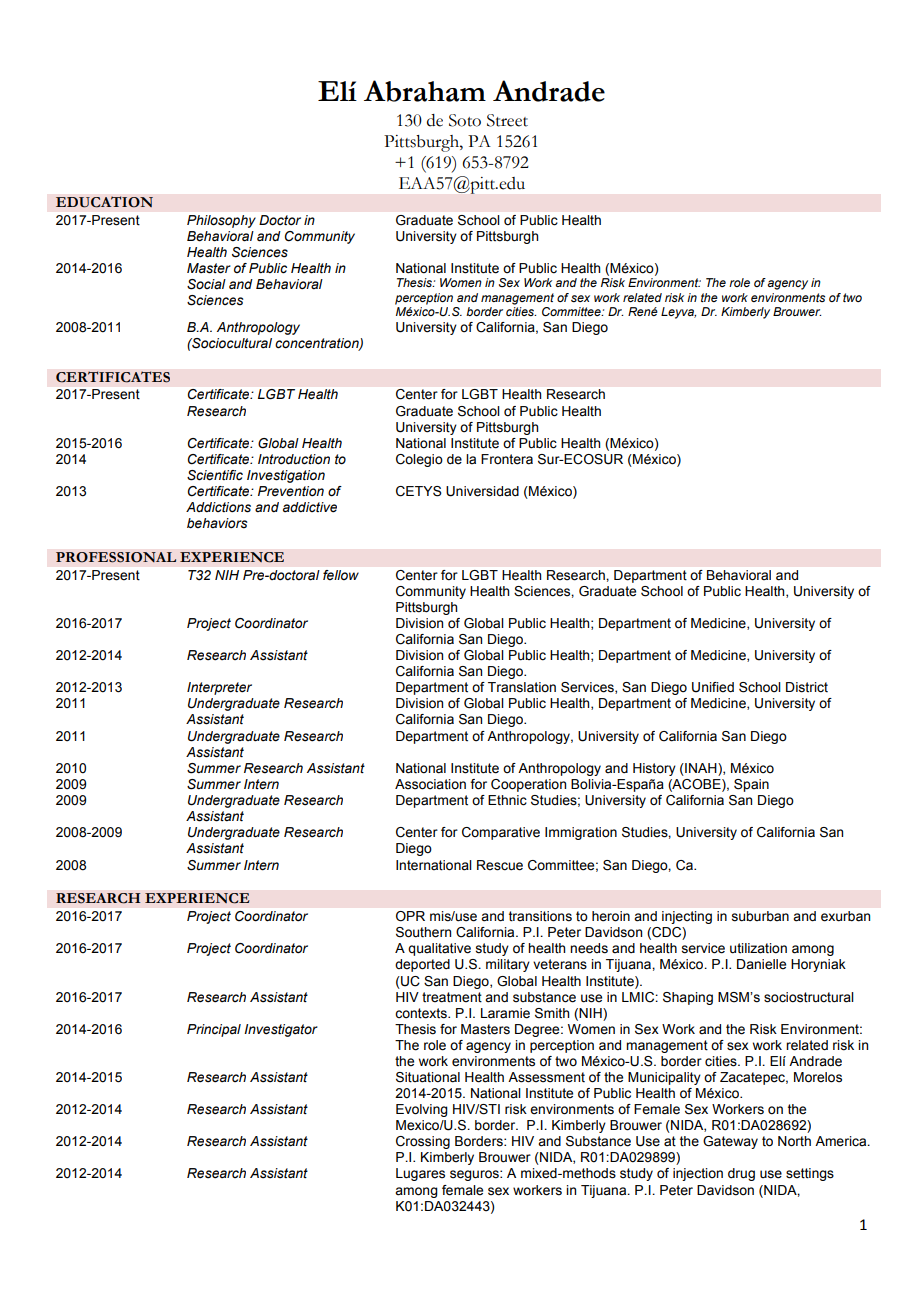 Image resolution: width=924 pixels, height=1308 pixels. What do you see at coordinates (214, 1030) in the screenshot?
I see `Principal` at bounding box center [214, 1030].
